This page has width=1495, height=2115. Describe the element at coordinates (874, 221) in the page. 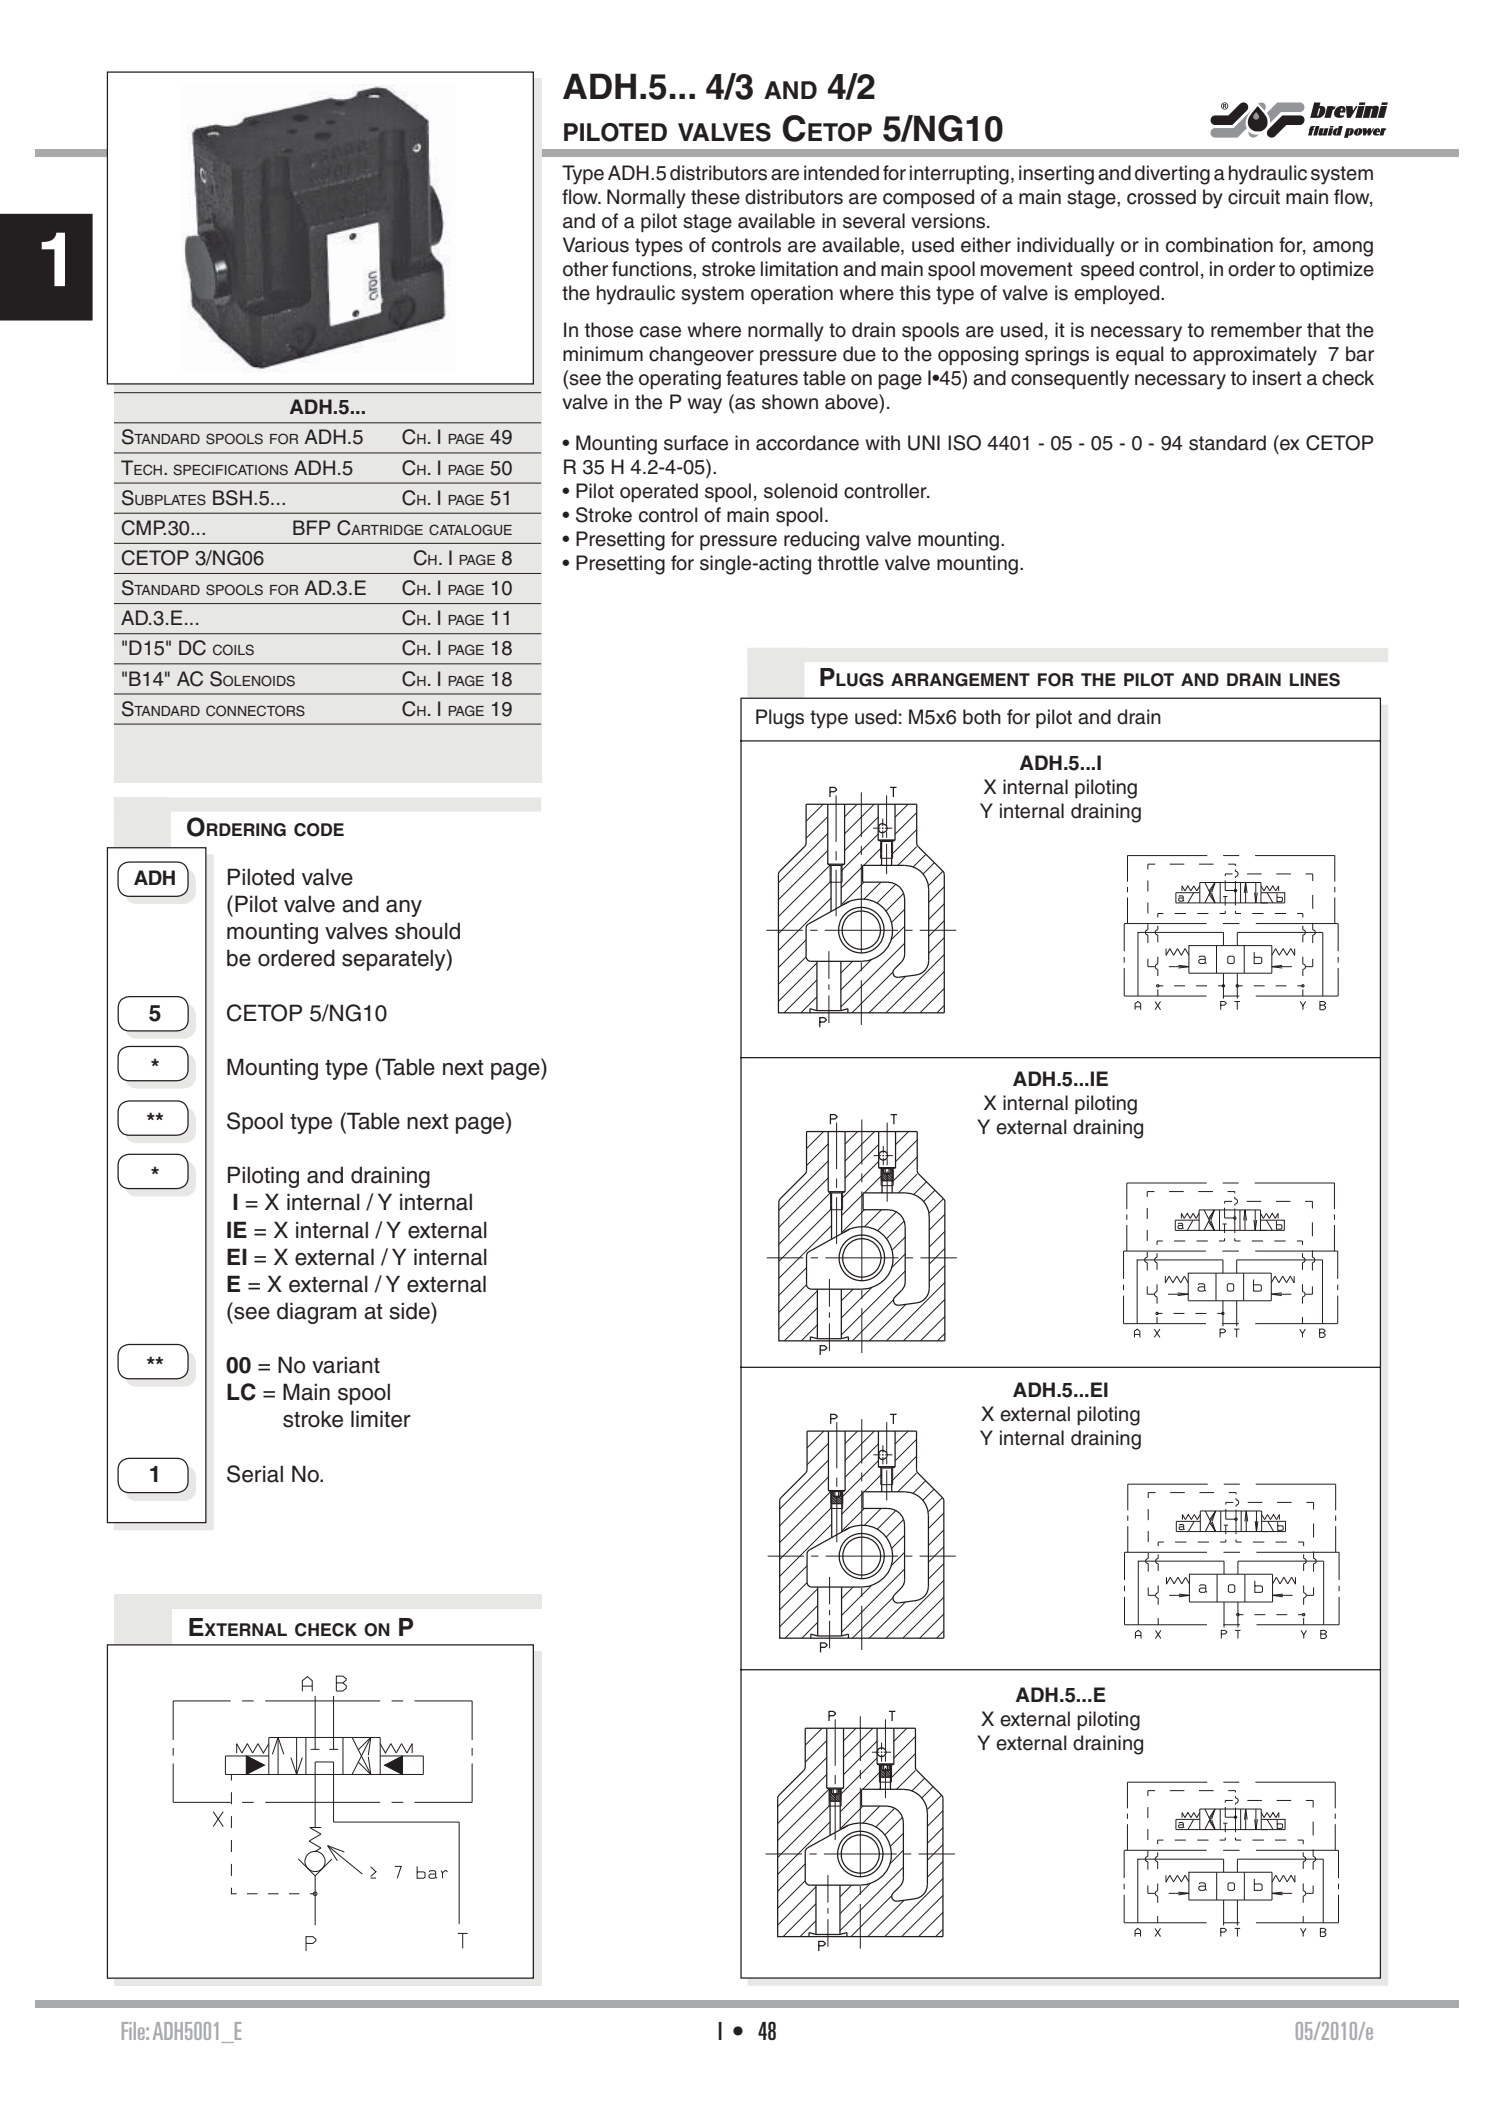

I see `several` at that location.
